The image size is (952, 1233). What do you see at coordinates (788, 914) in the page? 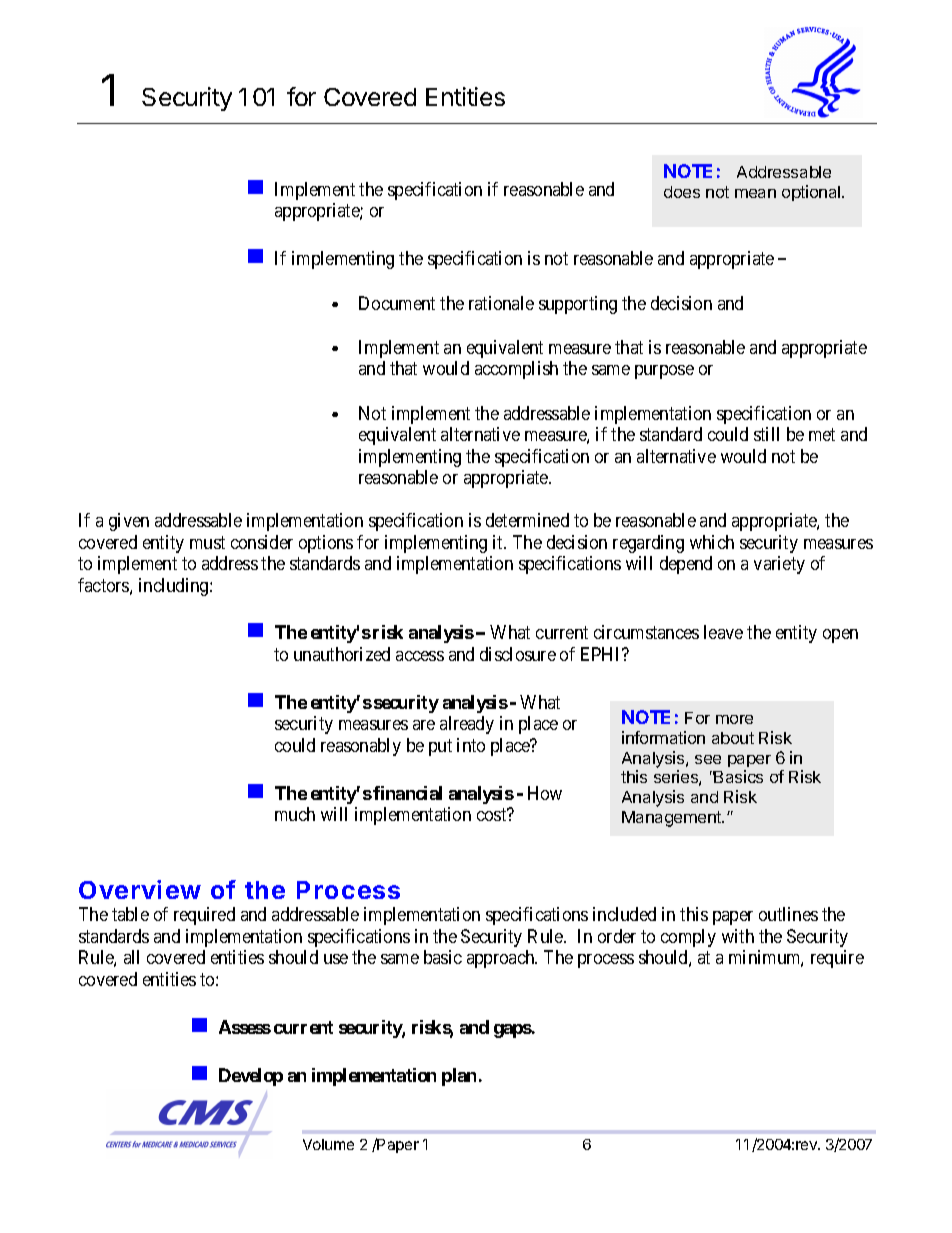
I see `outlines` at bounding box center [788, 914].
